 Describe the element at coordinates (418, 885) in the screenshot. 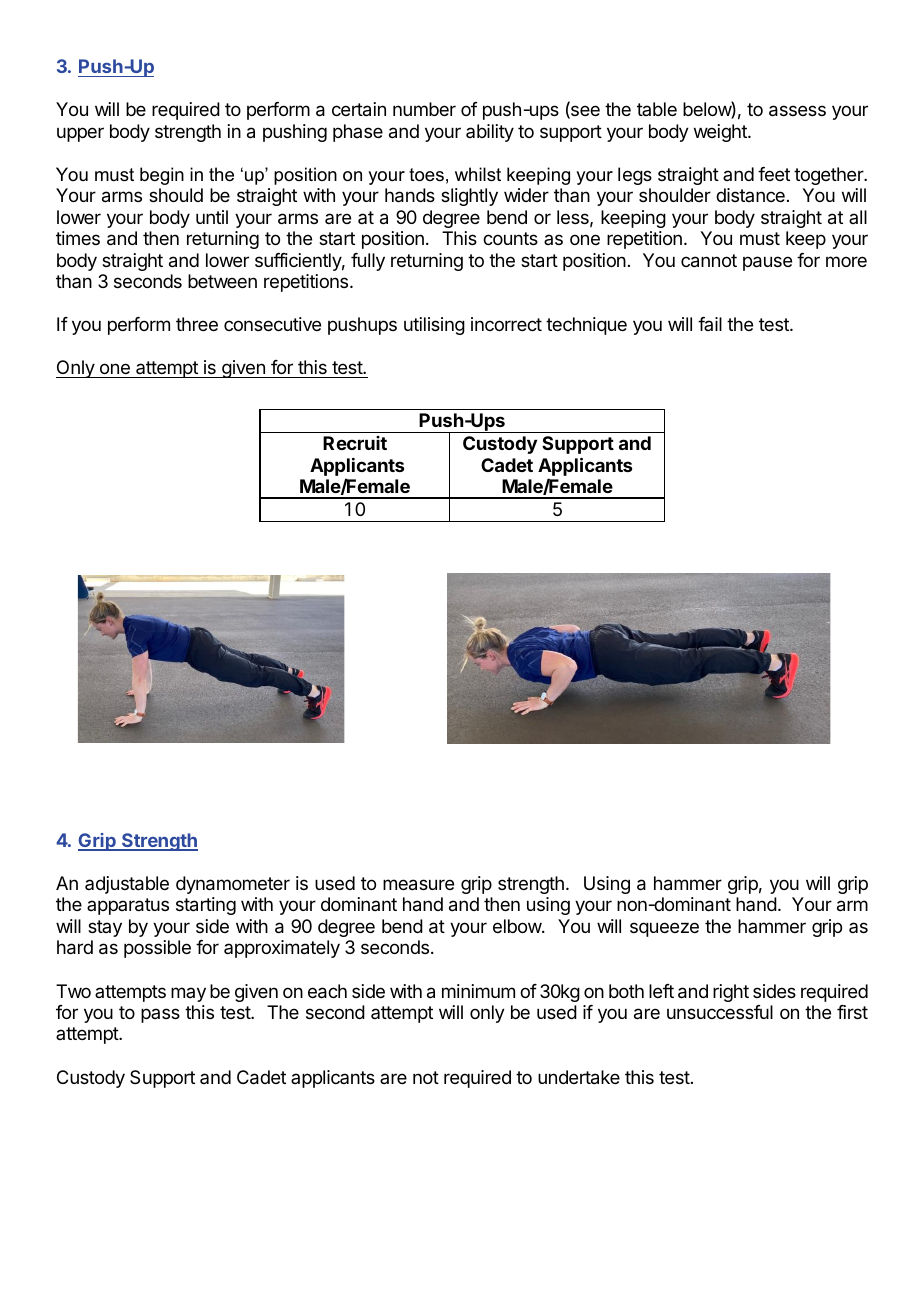

I see `measure` at that location.
